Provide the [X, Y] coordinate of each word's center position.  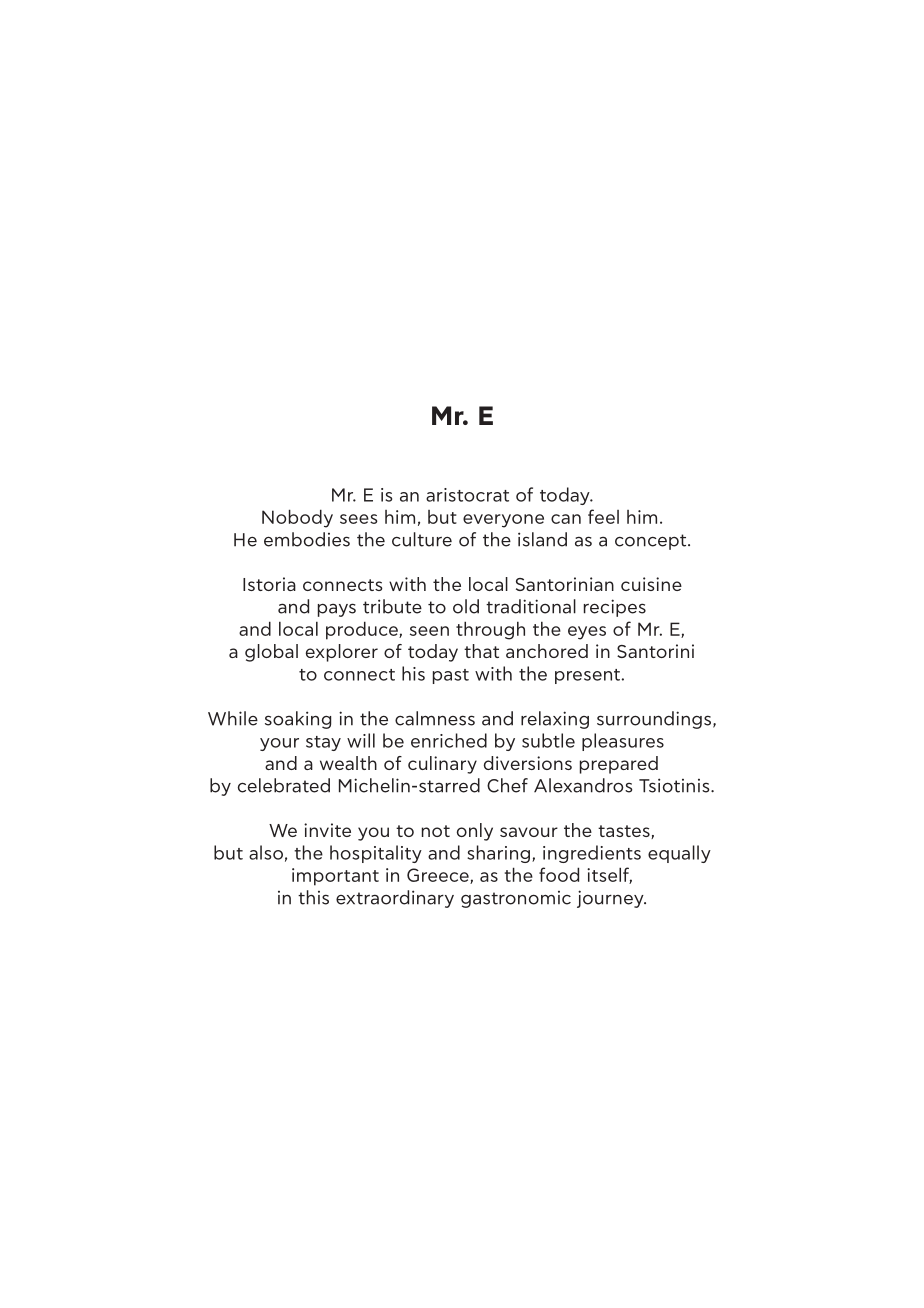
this [313, 897]
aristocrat [467, 495]
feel [603, 516]
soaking [298, 720]
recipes [615, 608]
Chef [507, 785]
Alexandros [583, 785]
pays [337, 610]
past [451, 676]
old [466, 606]
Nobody [297, 518]
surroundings [655, 720]
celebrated [284, 785]
